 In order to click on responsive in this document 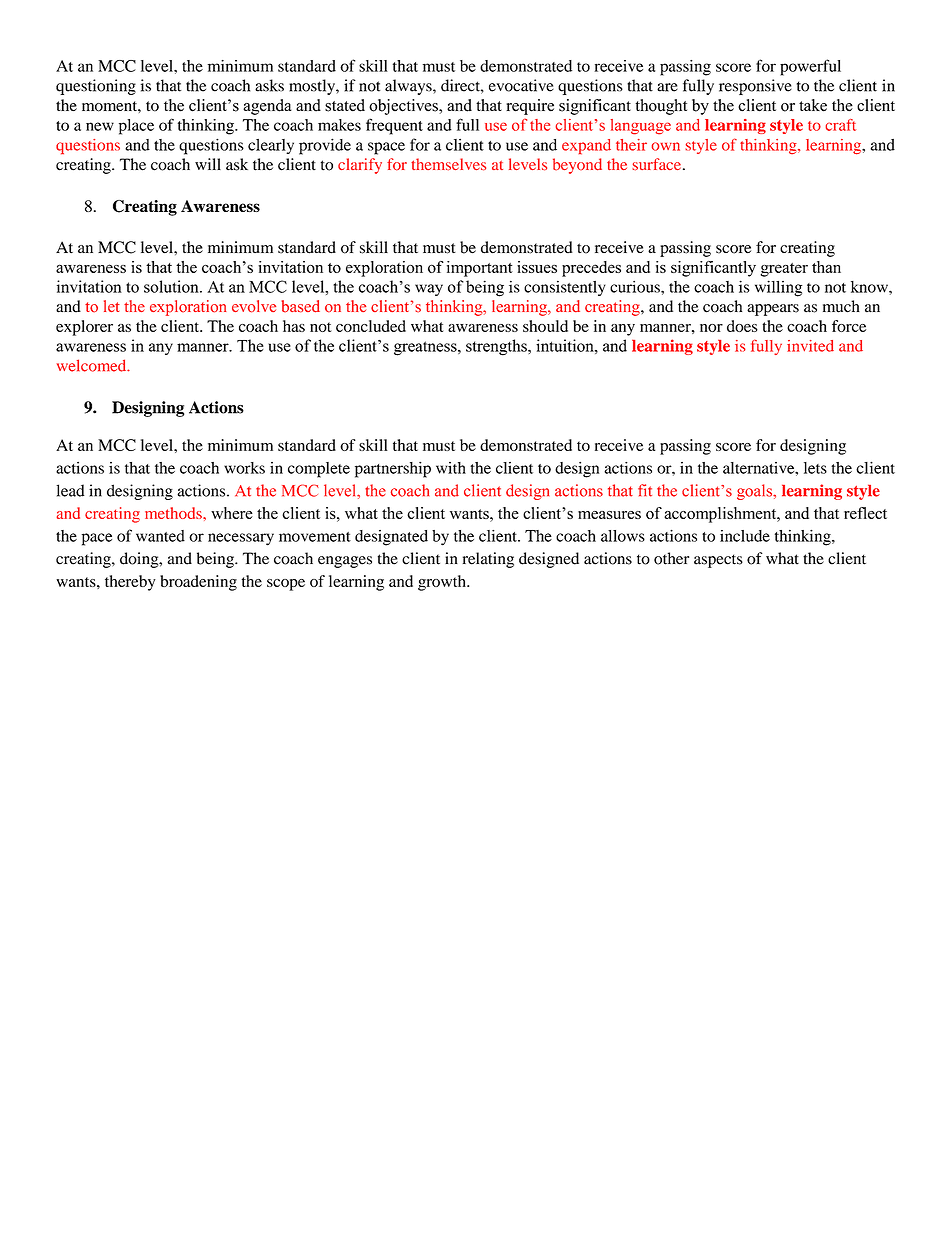, I will do `click(755, 87)`.
